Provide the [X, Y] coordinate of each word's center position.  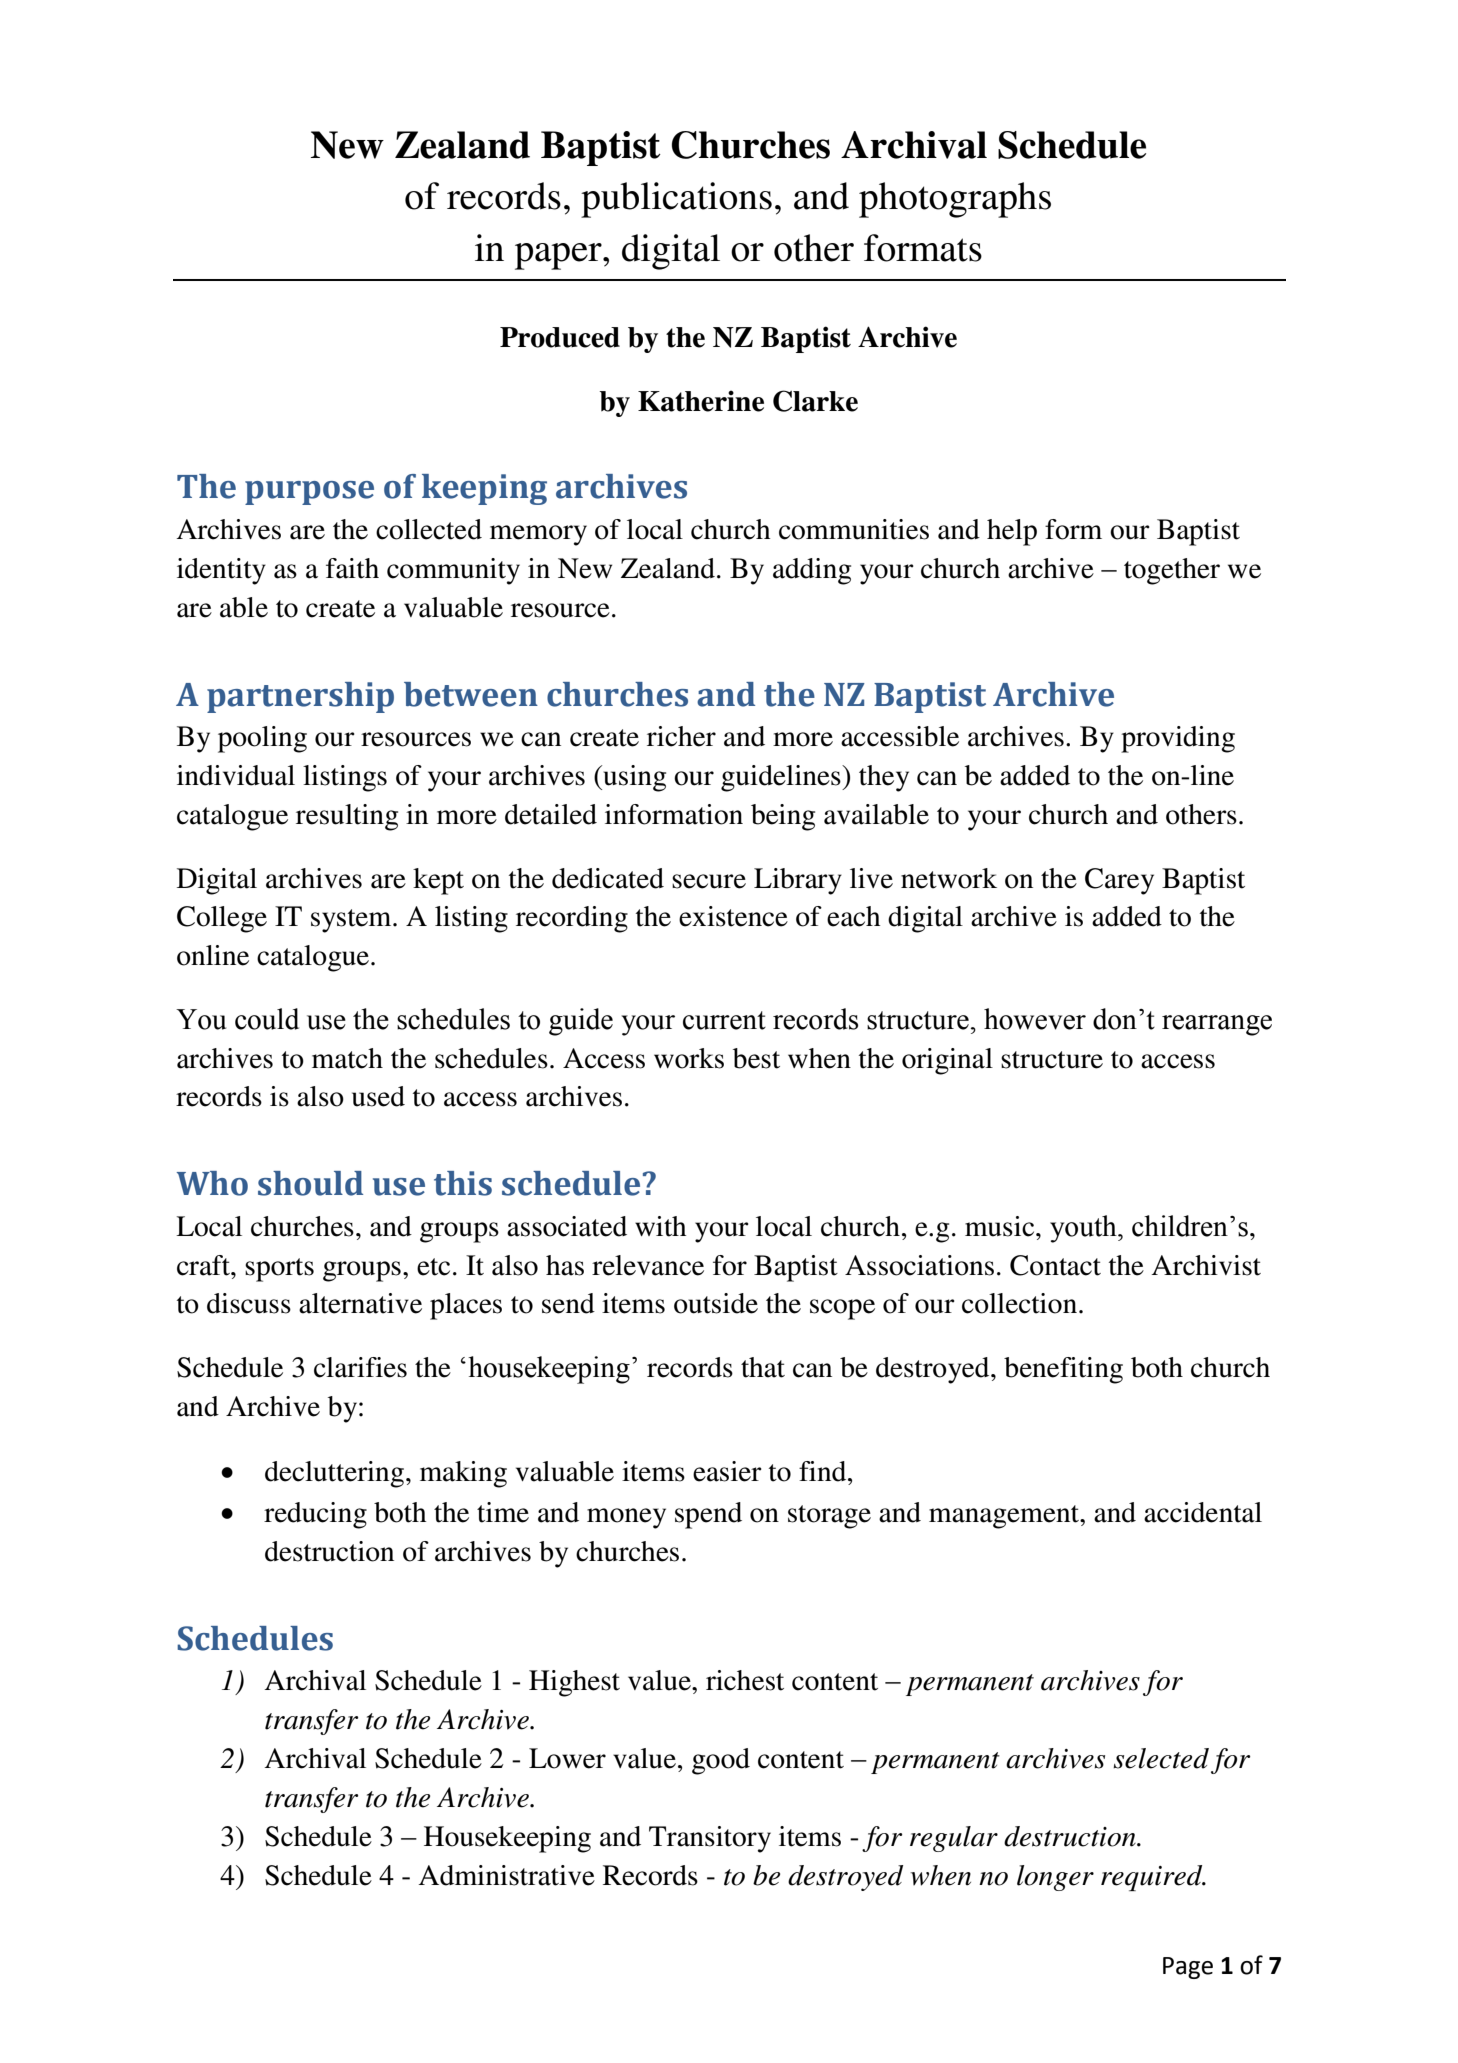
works [689, 1058]
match [347, 1058]
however [1035, 1019]
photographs [955, 200]
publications [676, 200]
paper [559, 256]
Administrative [506, 1875]
